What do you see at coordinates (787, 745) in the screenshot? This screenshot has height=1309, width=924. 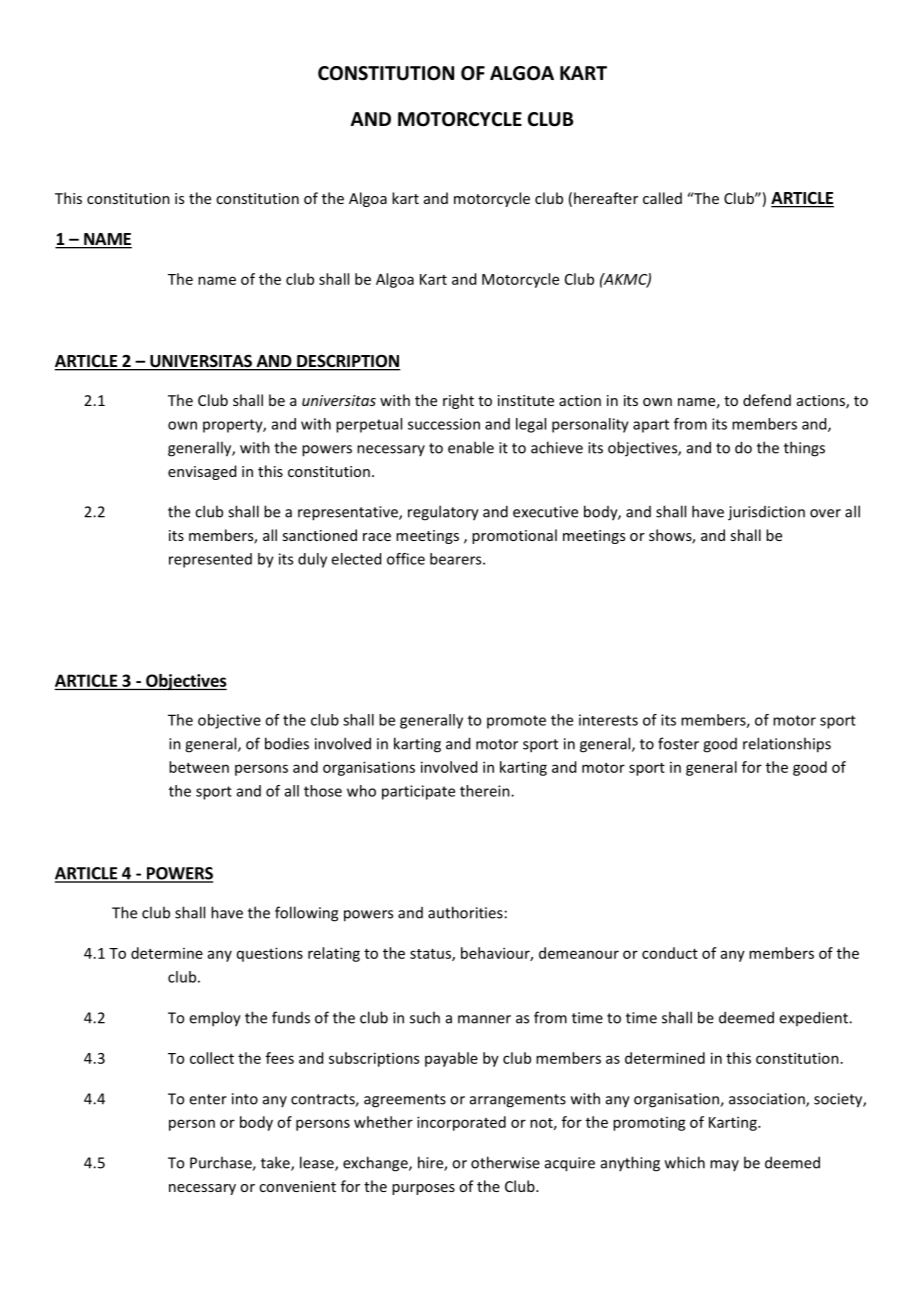 I see `relationships` at bounding box center [787, 745].
